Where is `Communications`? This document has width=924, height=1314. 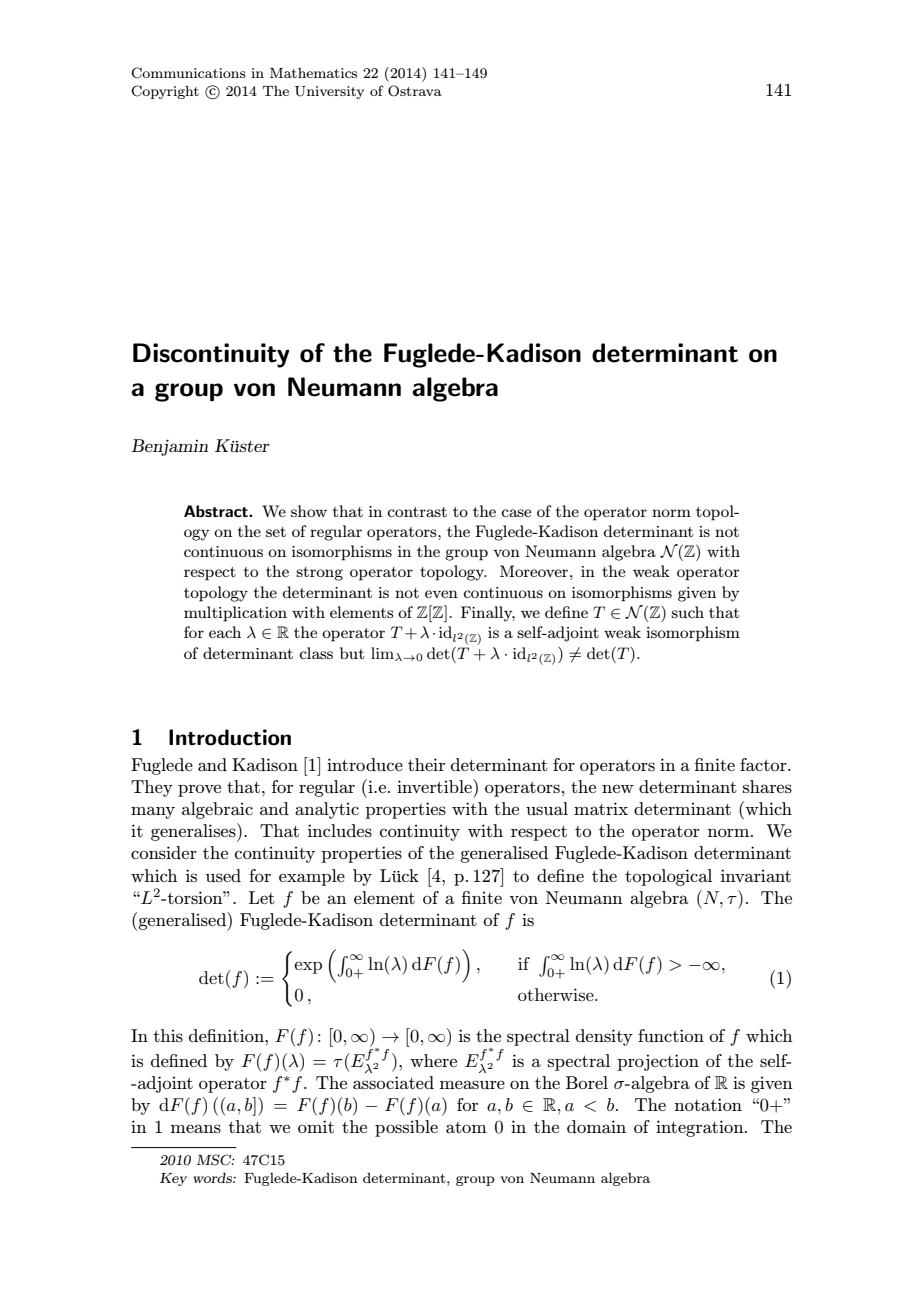 Communications is located at coordinates (188, 73).
